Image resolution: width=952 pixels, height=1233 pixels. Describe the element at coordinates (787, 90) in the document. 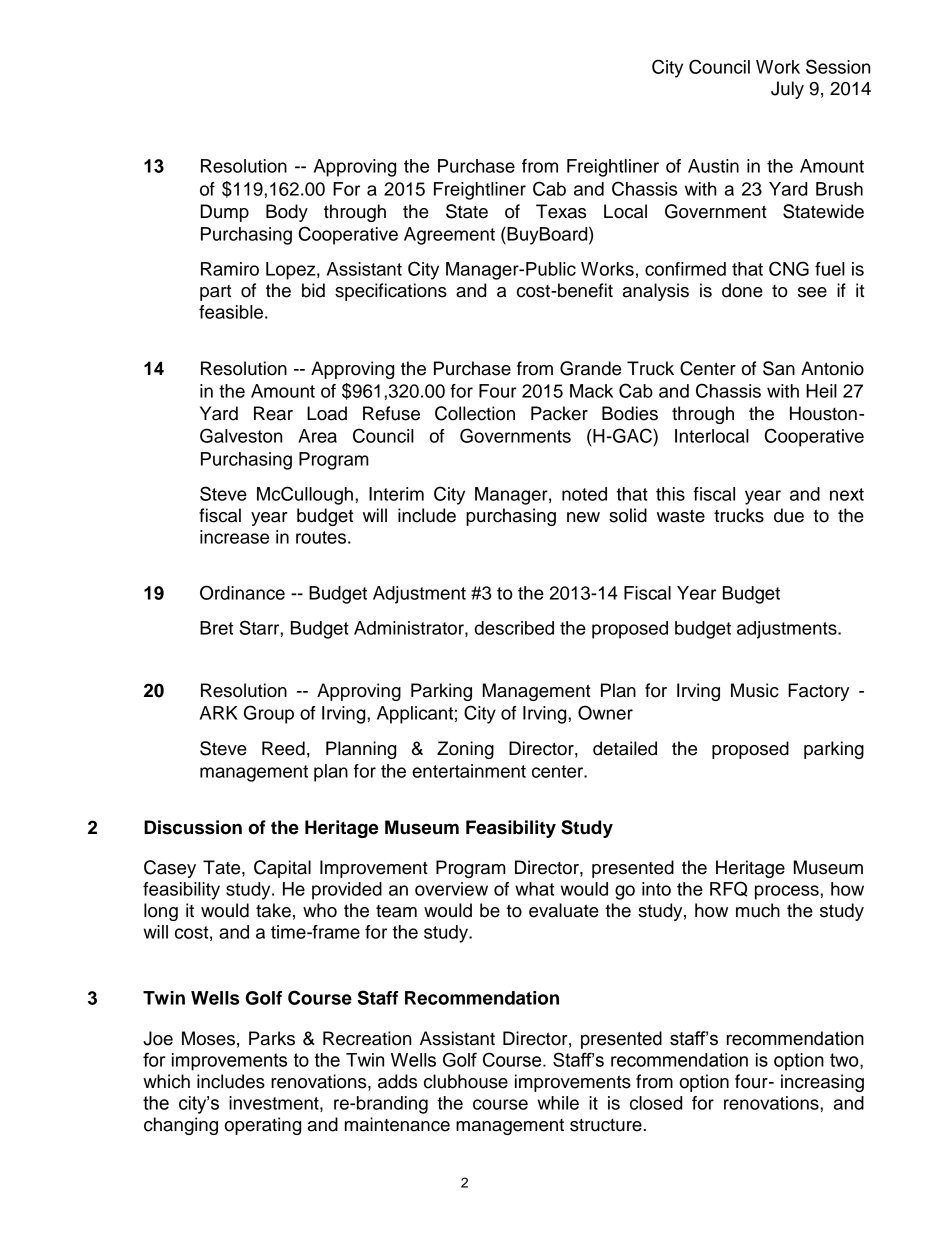

I see `July` at that location.
